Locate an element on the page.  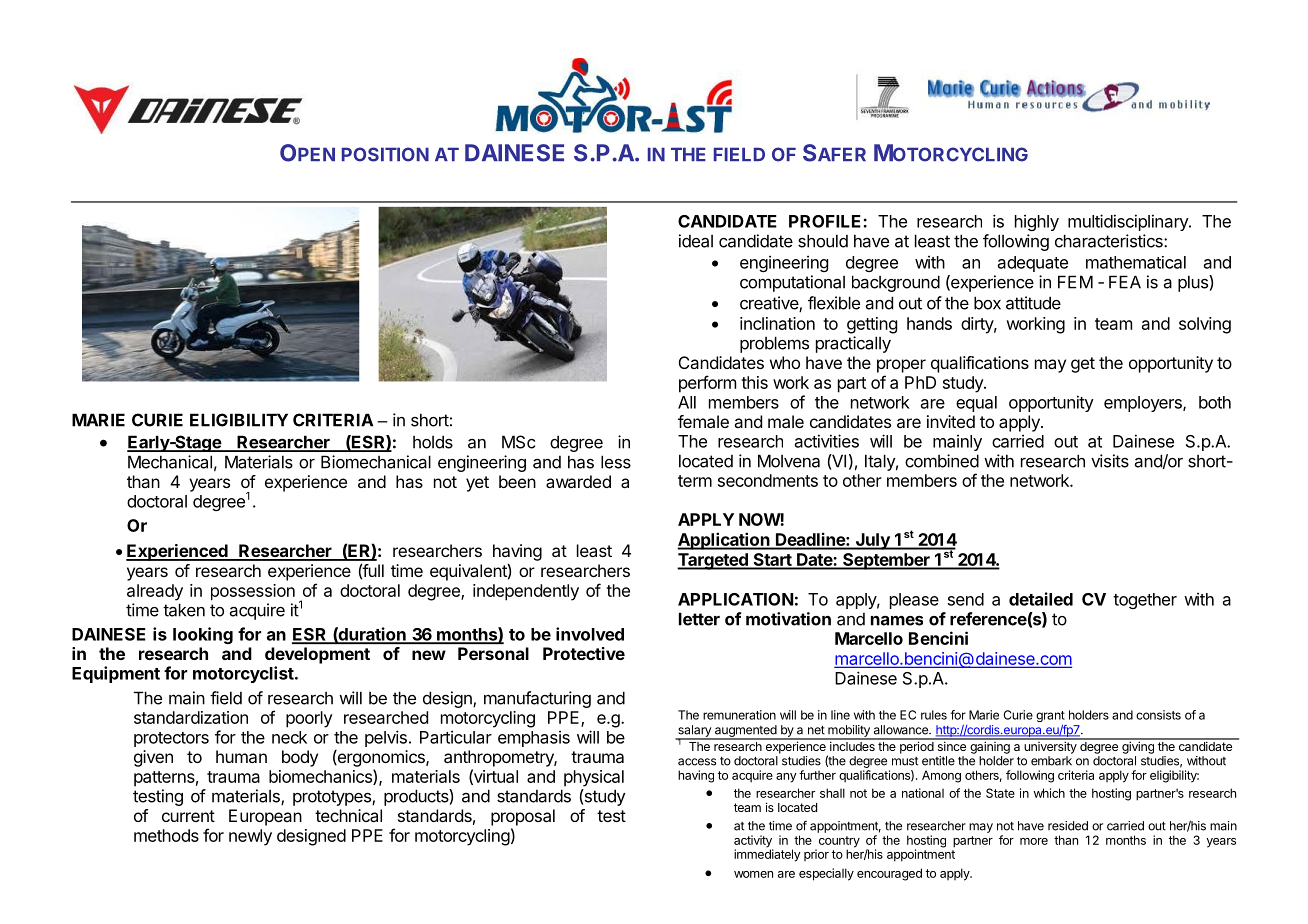
activity is located at coordinates (753, 842).
